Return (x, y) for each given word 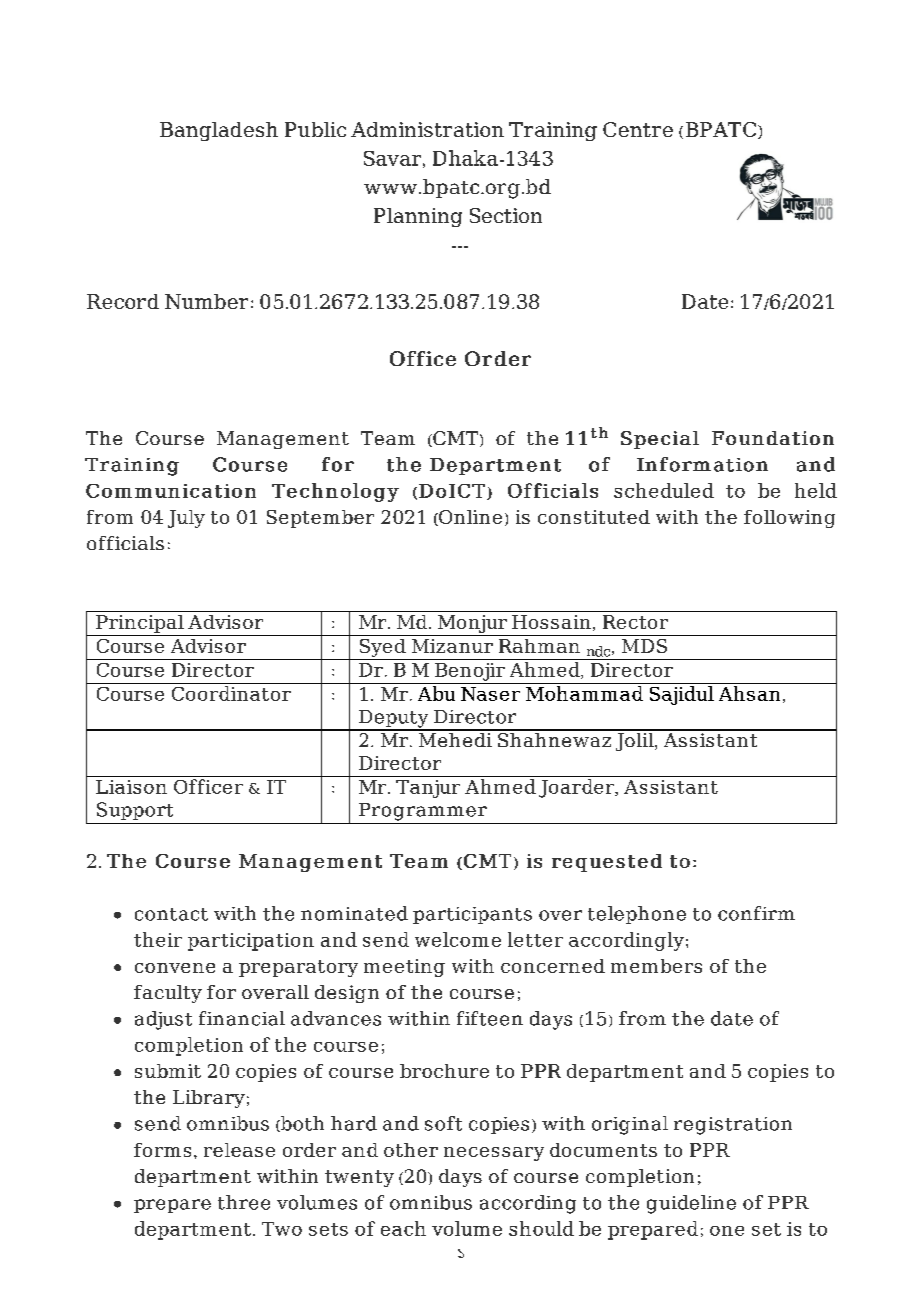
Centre (638, 129)
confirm (756, 913)
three (244, 1202)
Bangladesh (219, 131)
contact (171, 914)
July (186, 519)
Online (469, 518)
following (789, 519)
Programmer (423, 812)
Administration (427, 129)
